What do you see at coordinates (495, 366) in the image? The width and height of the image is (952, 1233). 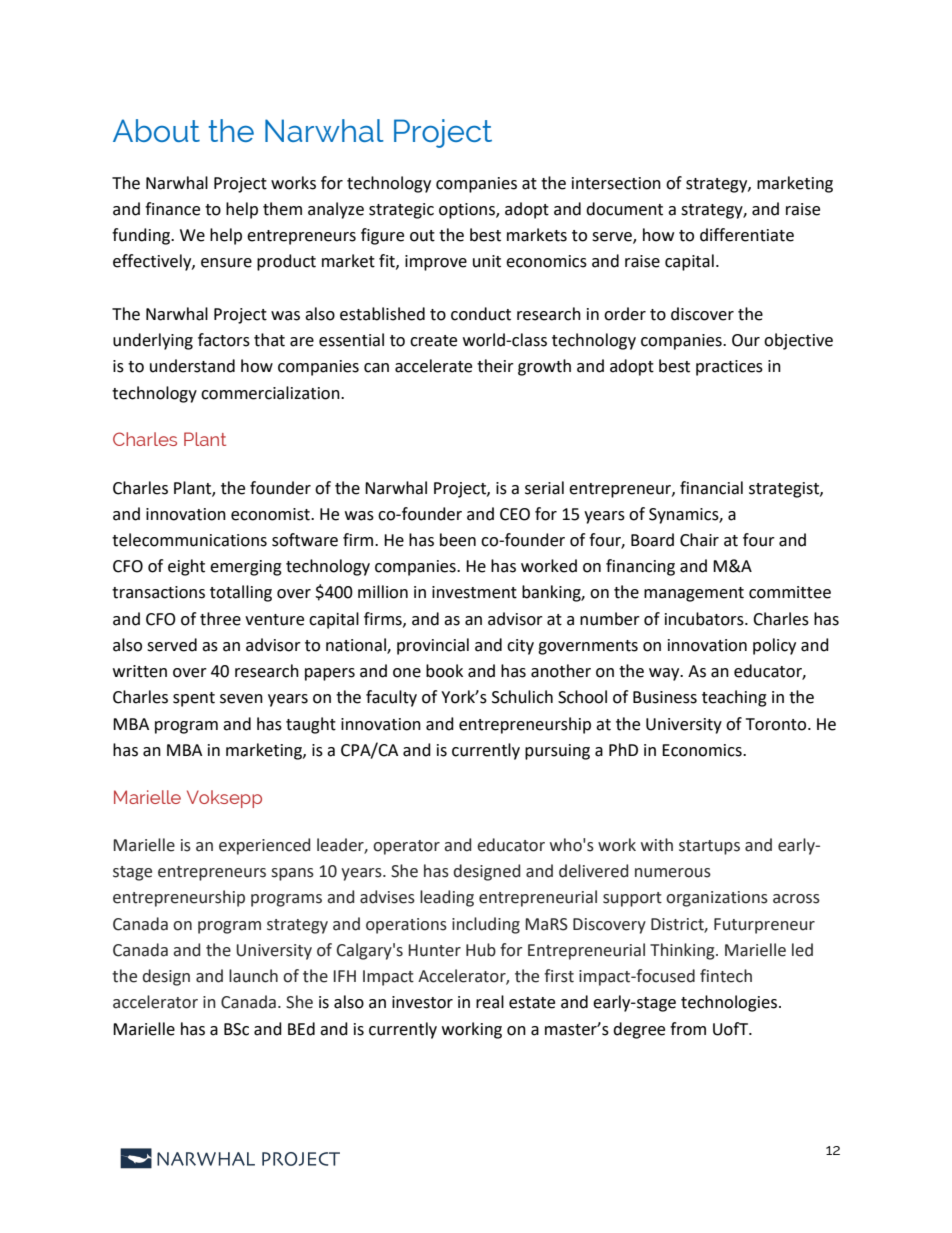 I see `their` at bounding box center [495, 366].
